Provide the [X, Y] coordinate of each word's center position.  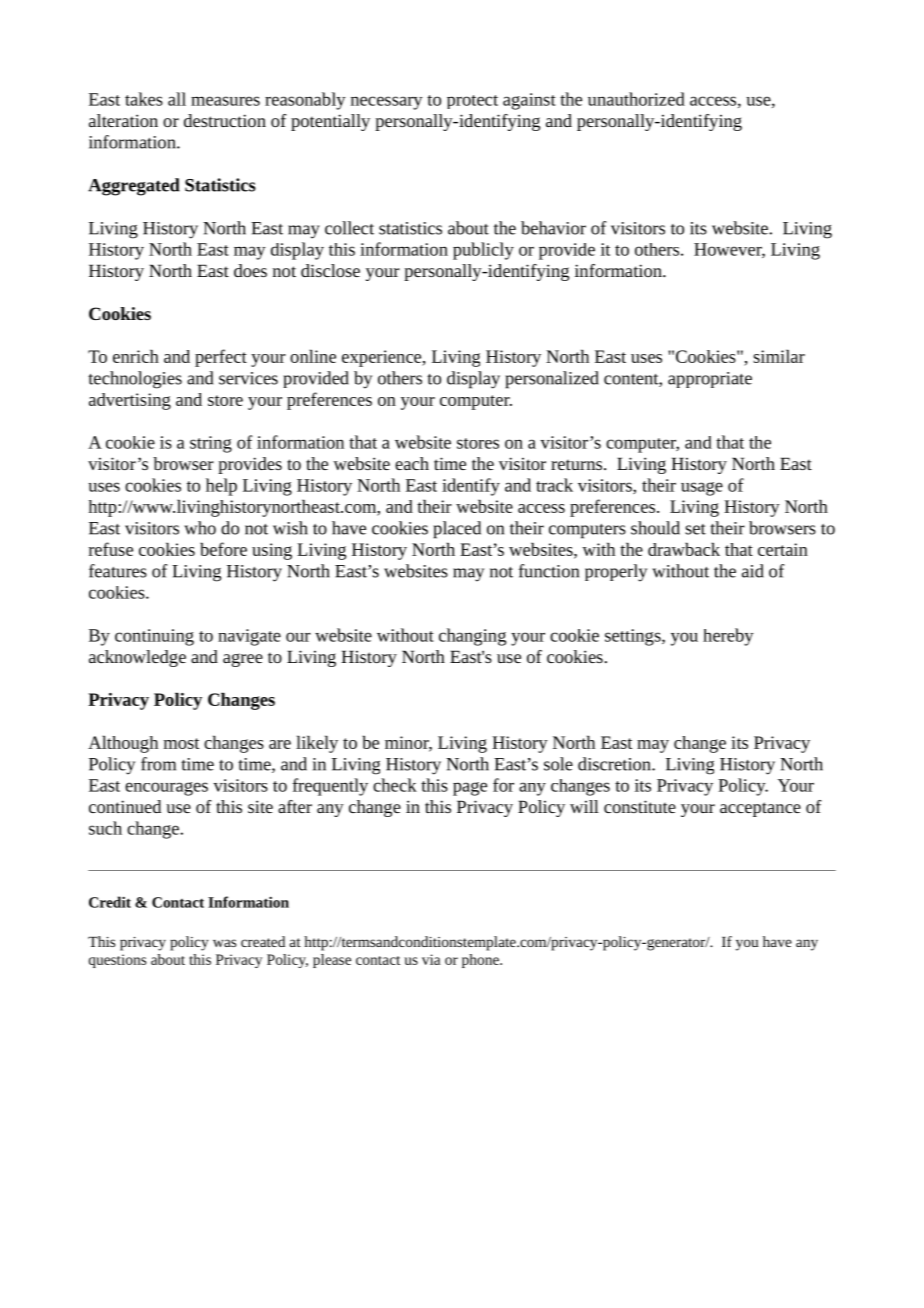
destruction [225, 120]
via [431, 959]
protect [472, 102]
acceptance [760, 809]
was [224, 943]
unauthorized [636, 99]
